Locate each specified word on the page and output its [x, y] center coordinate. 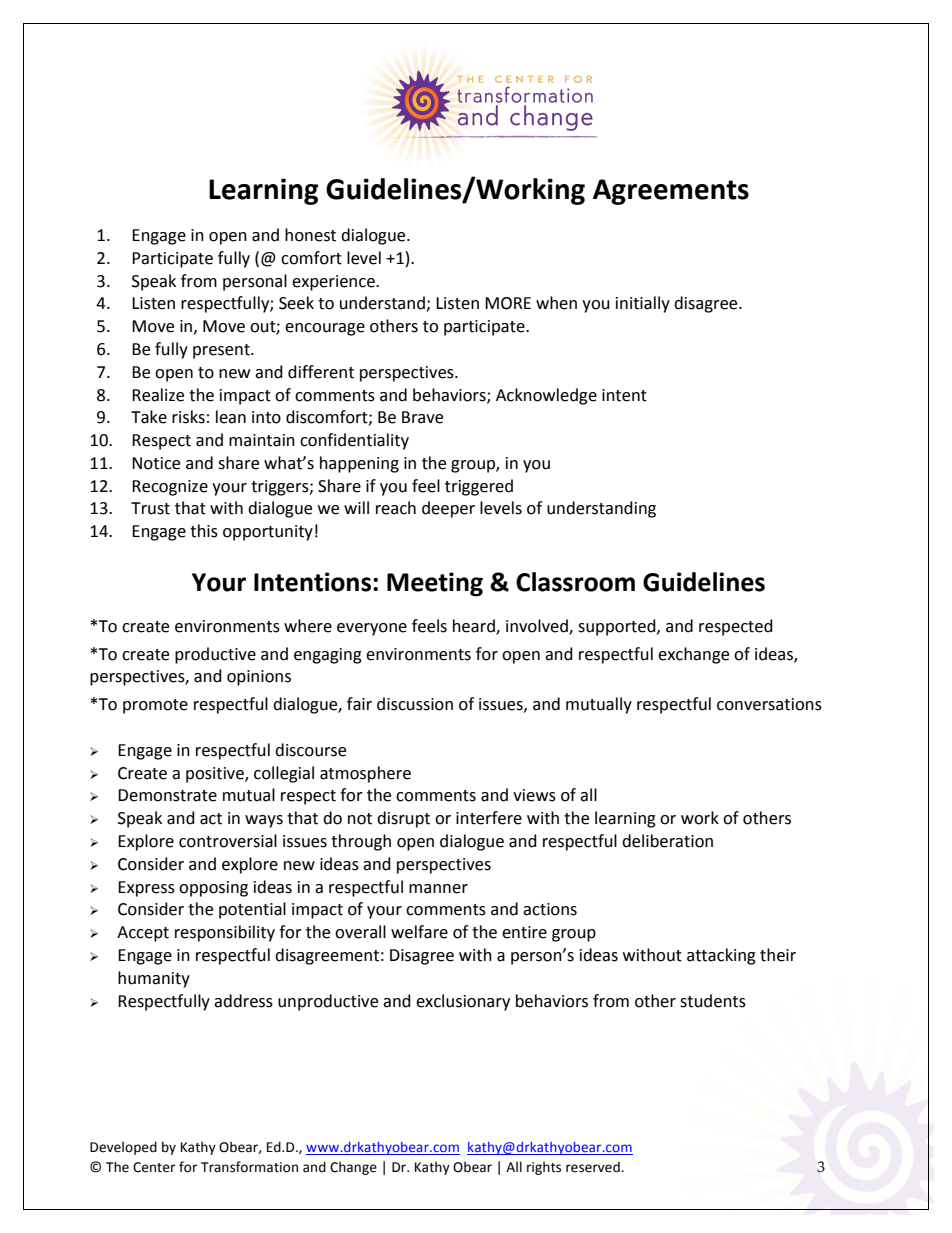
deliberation [667, 841]
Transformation [249, 1167]
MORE [508, 303]
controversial [228, 841]
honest [310, 235]
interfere [489, 818]
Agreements [671, 192]
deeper [448, 509]
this [204, 531]
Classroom [575, 582]
